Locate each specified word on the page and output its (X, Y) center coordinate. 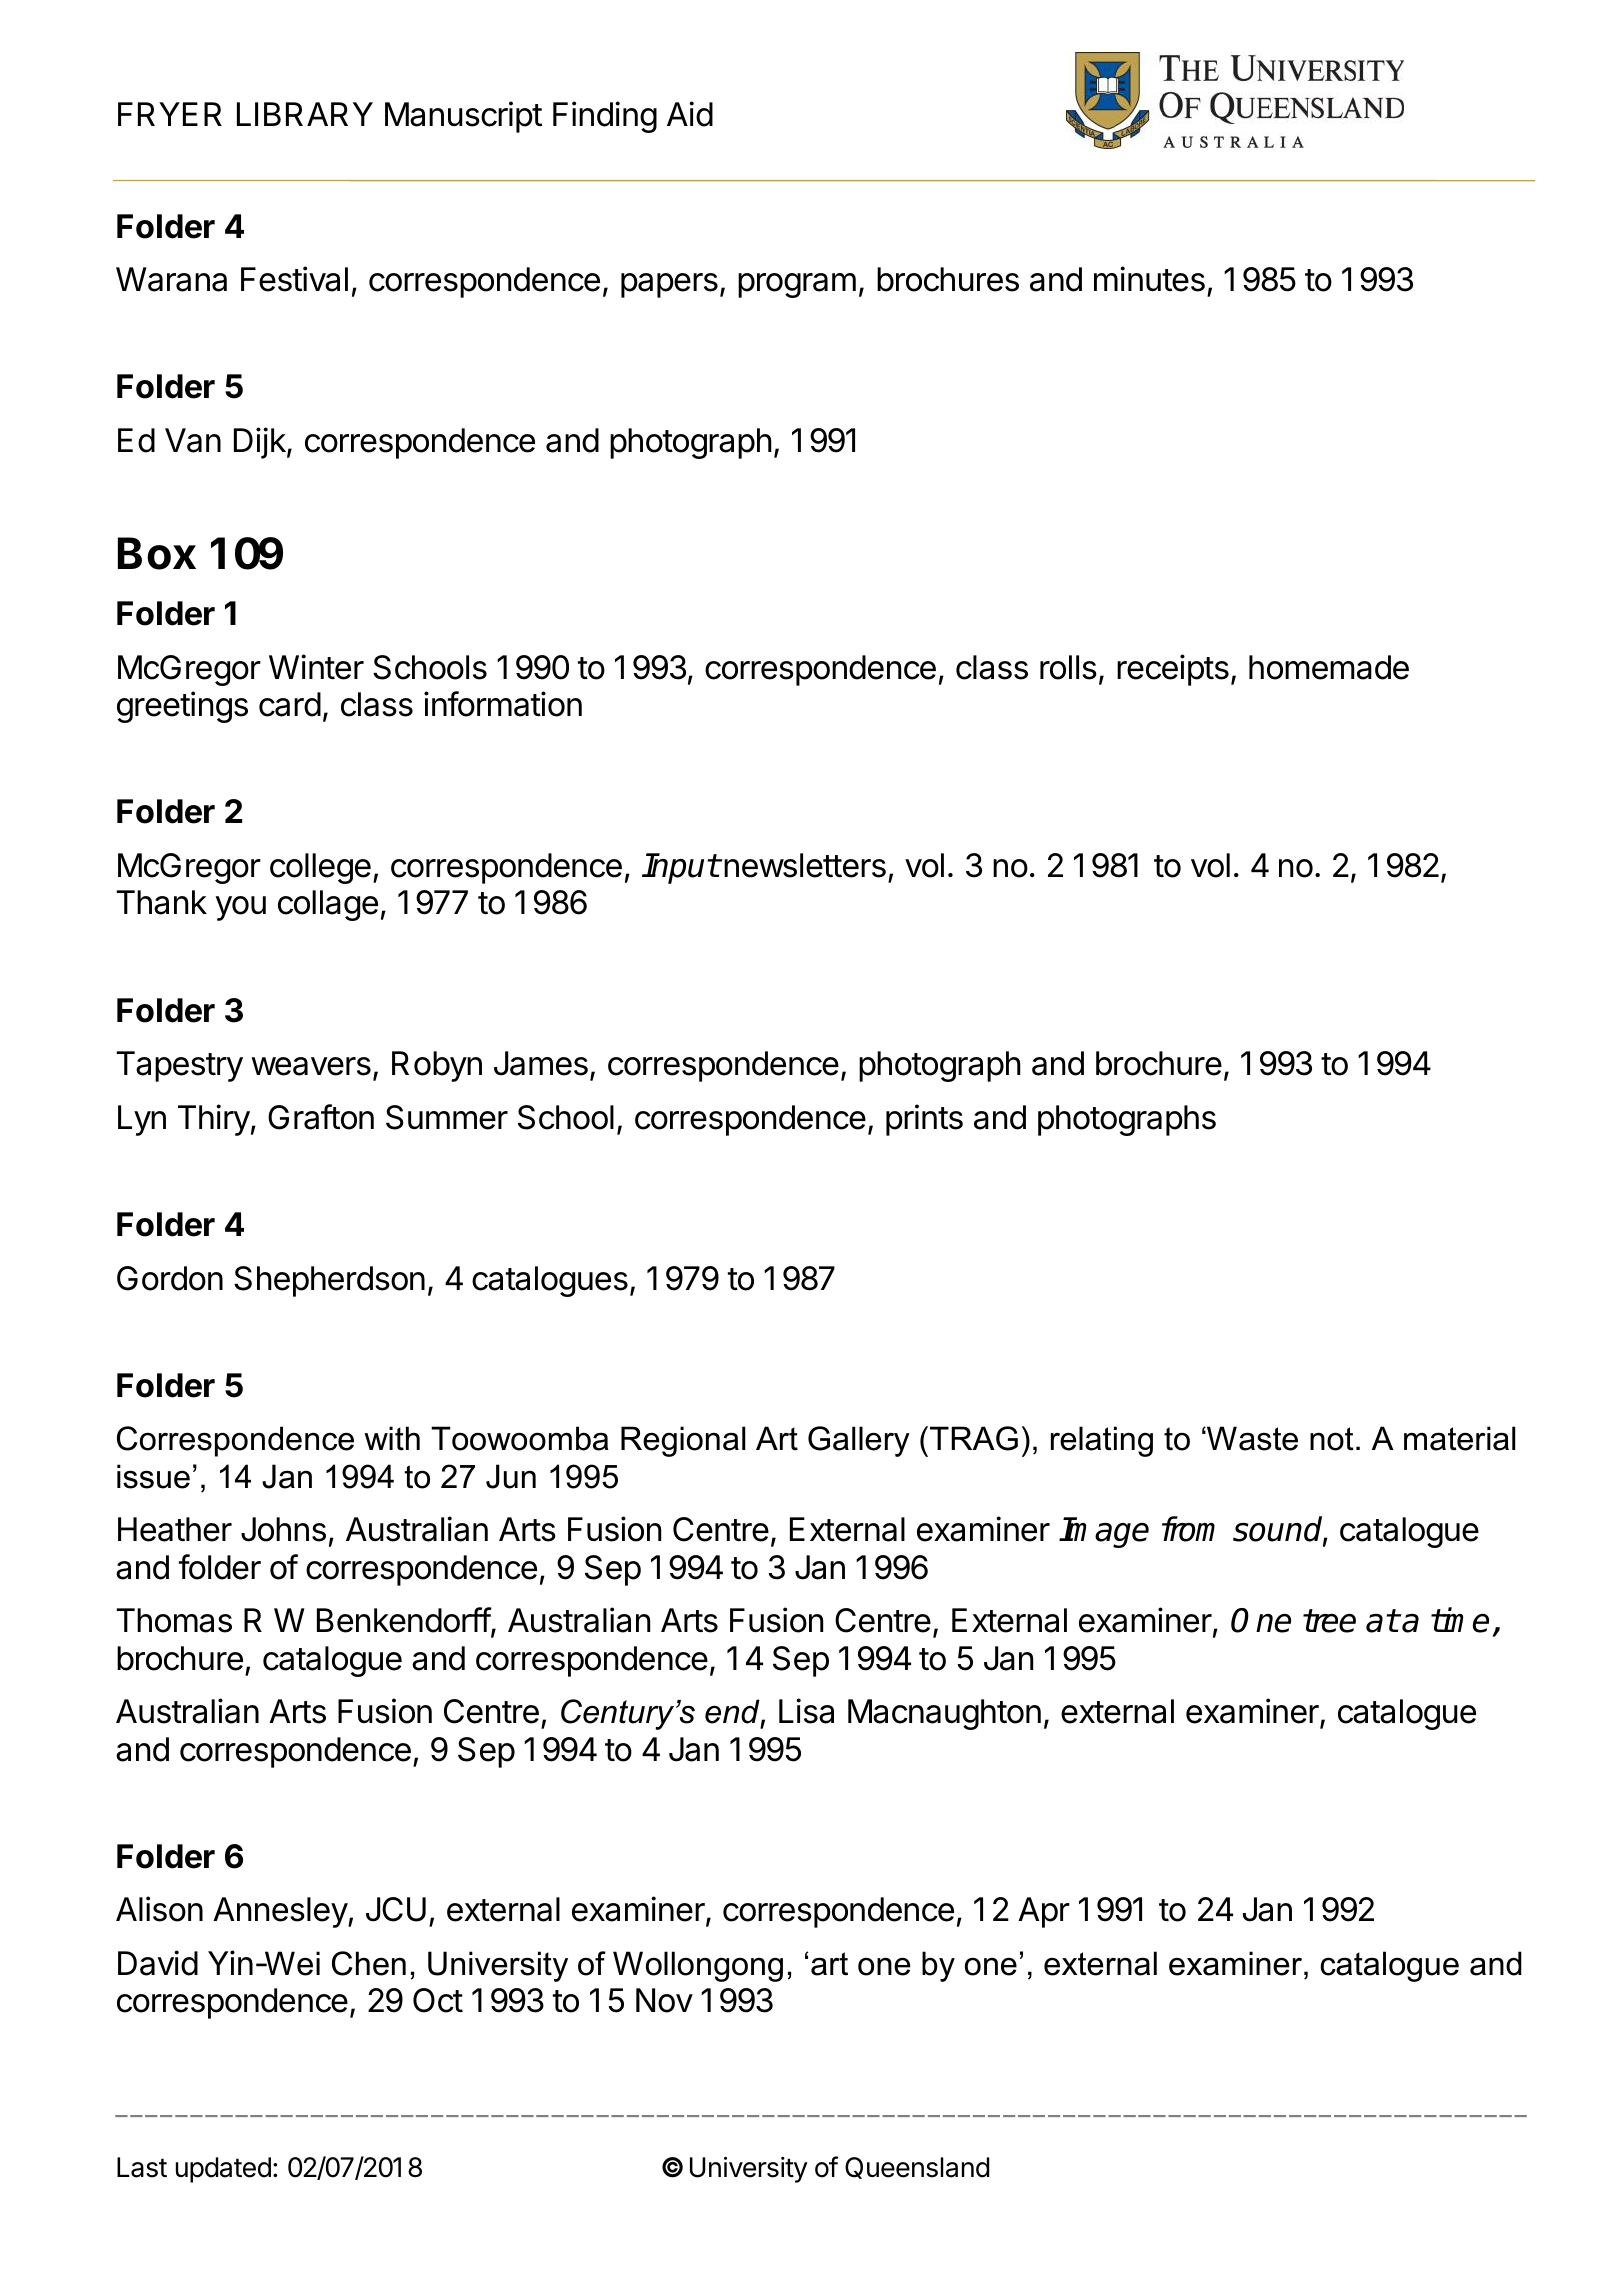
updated (223, 2170)
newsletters (804, 865)
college (320, 868)
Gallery (859, 1441)
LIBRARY (305, 114)
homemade (1329, 667)
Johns (283, 1529)
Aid (690, 114)
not (1332, 1439)
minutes (1149, 279)
